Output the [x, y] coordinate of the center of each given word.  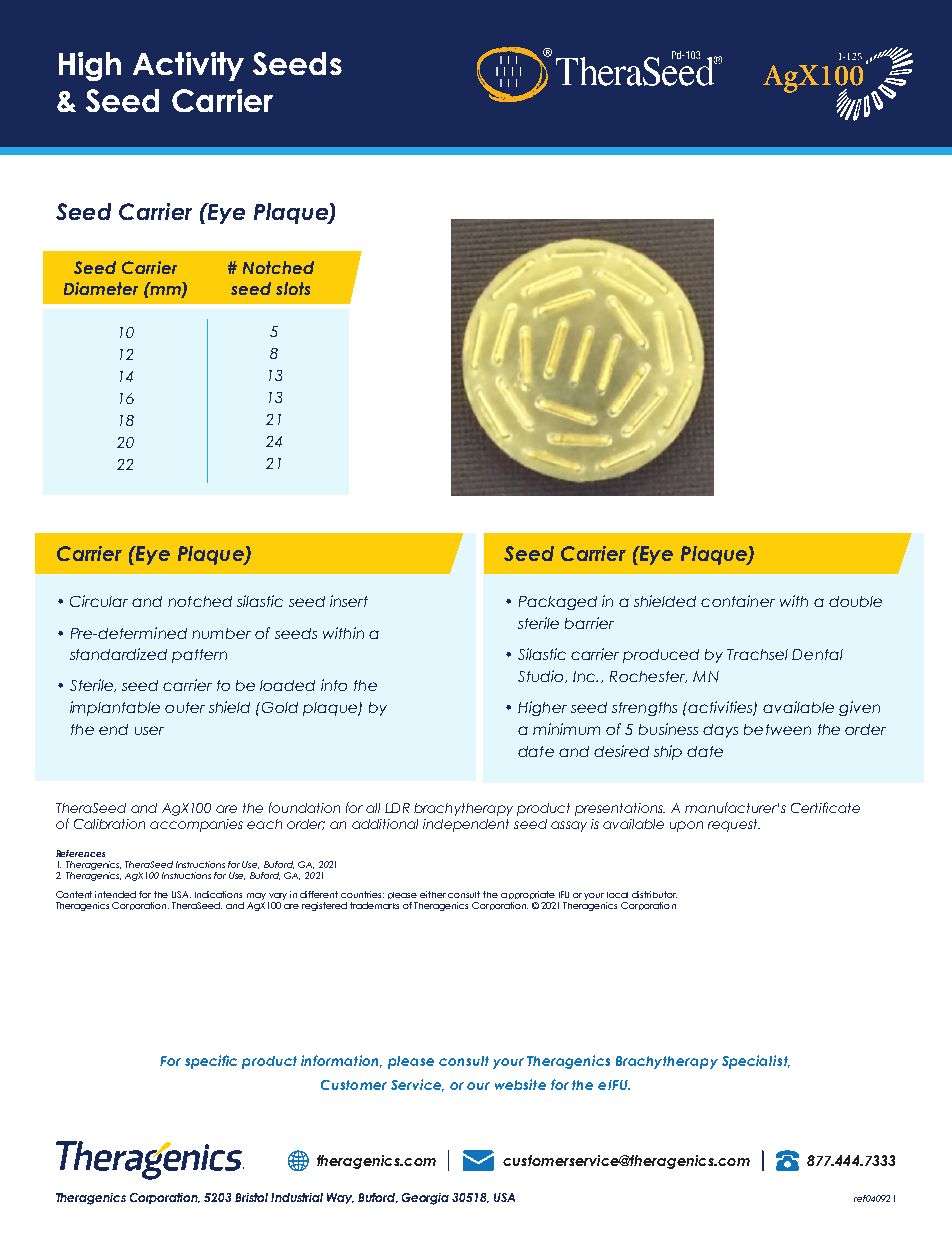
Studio [542, 676]
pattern [199, 656]
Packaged [558, 603]
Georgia [425, 1199]
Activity [188, 66]
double [855, 601]
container [738, 601]
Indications [218, 894]
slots [293, 288]
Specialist [756, 1062]
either [433, 894]
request [734, 825]
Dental [817, 654]
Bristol [251, 1197]
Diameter [101, 288]
